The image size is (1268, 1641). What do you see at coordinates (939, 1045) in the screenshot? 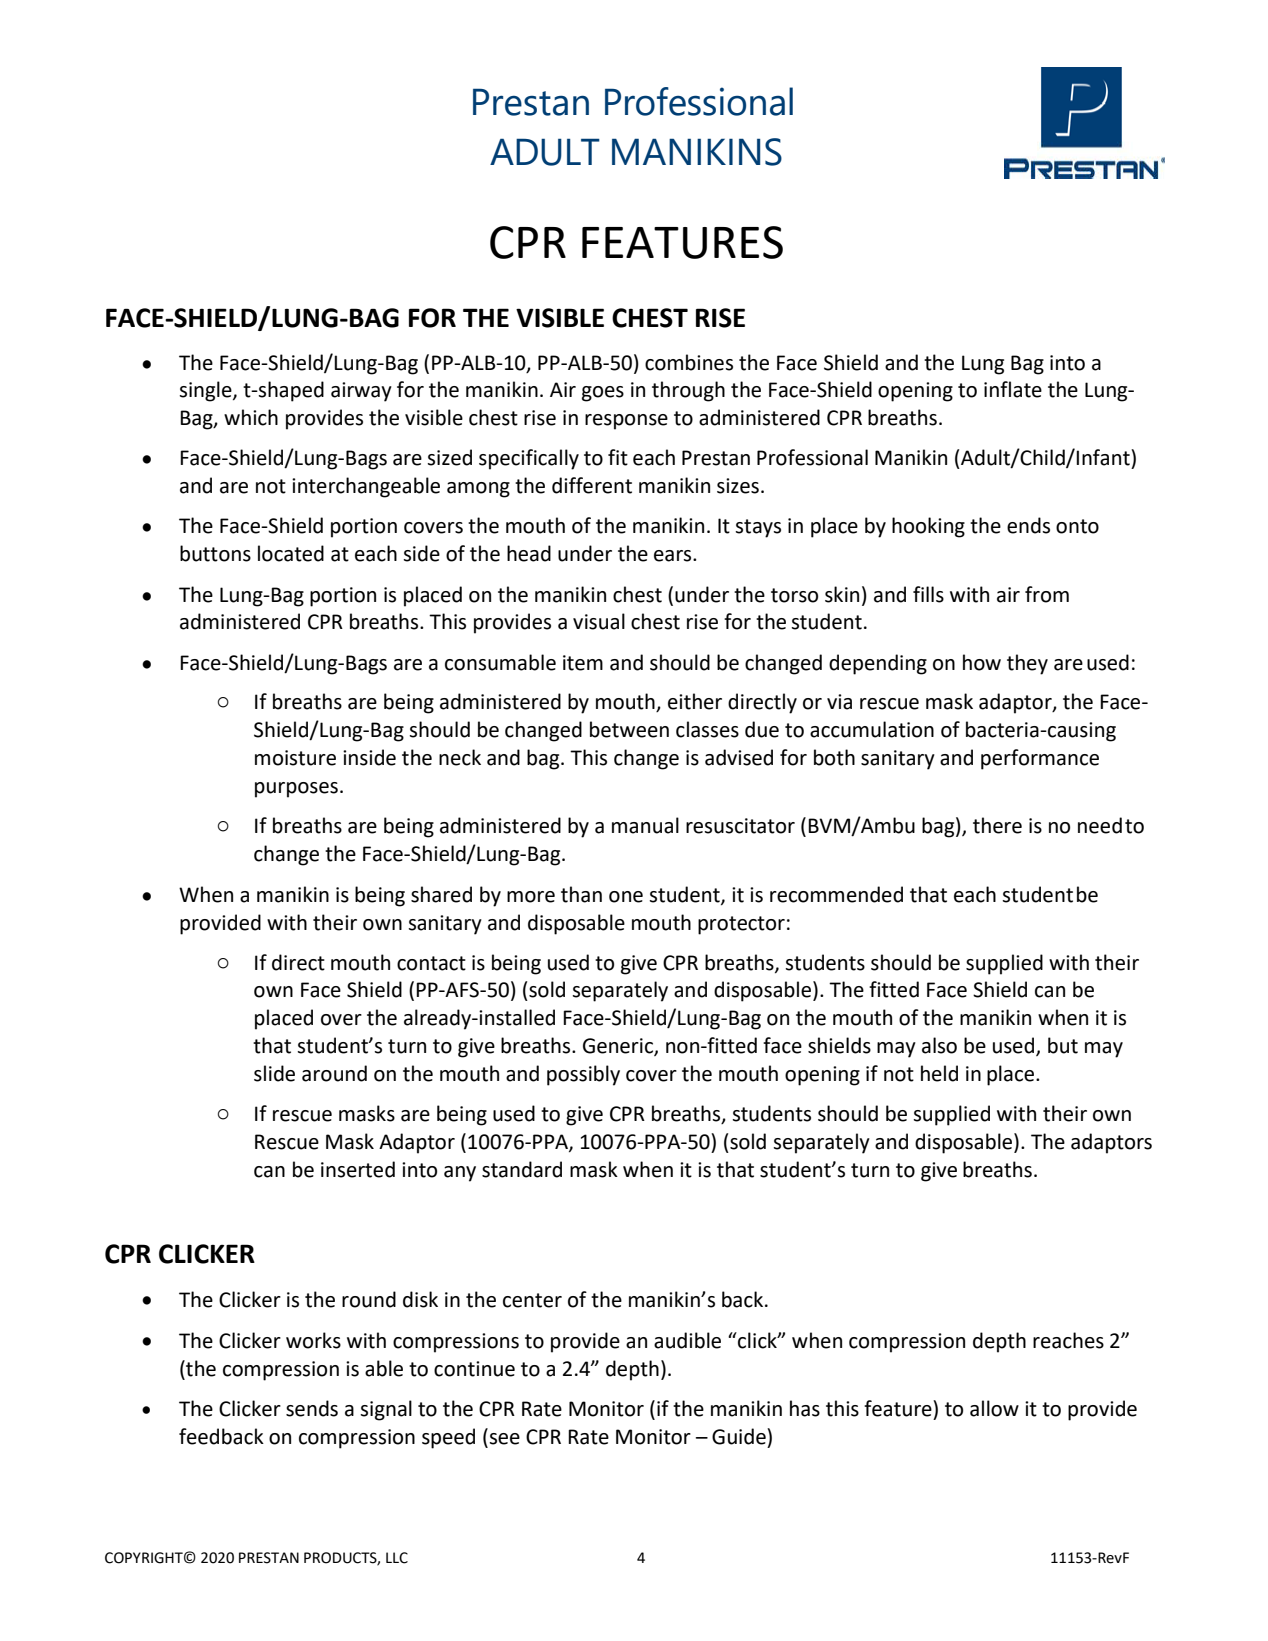
I see `also` at bounding box center [939, 1045].
